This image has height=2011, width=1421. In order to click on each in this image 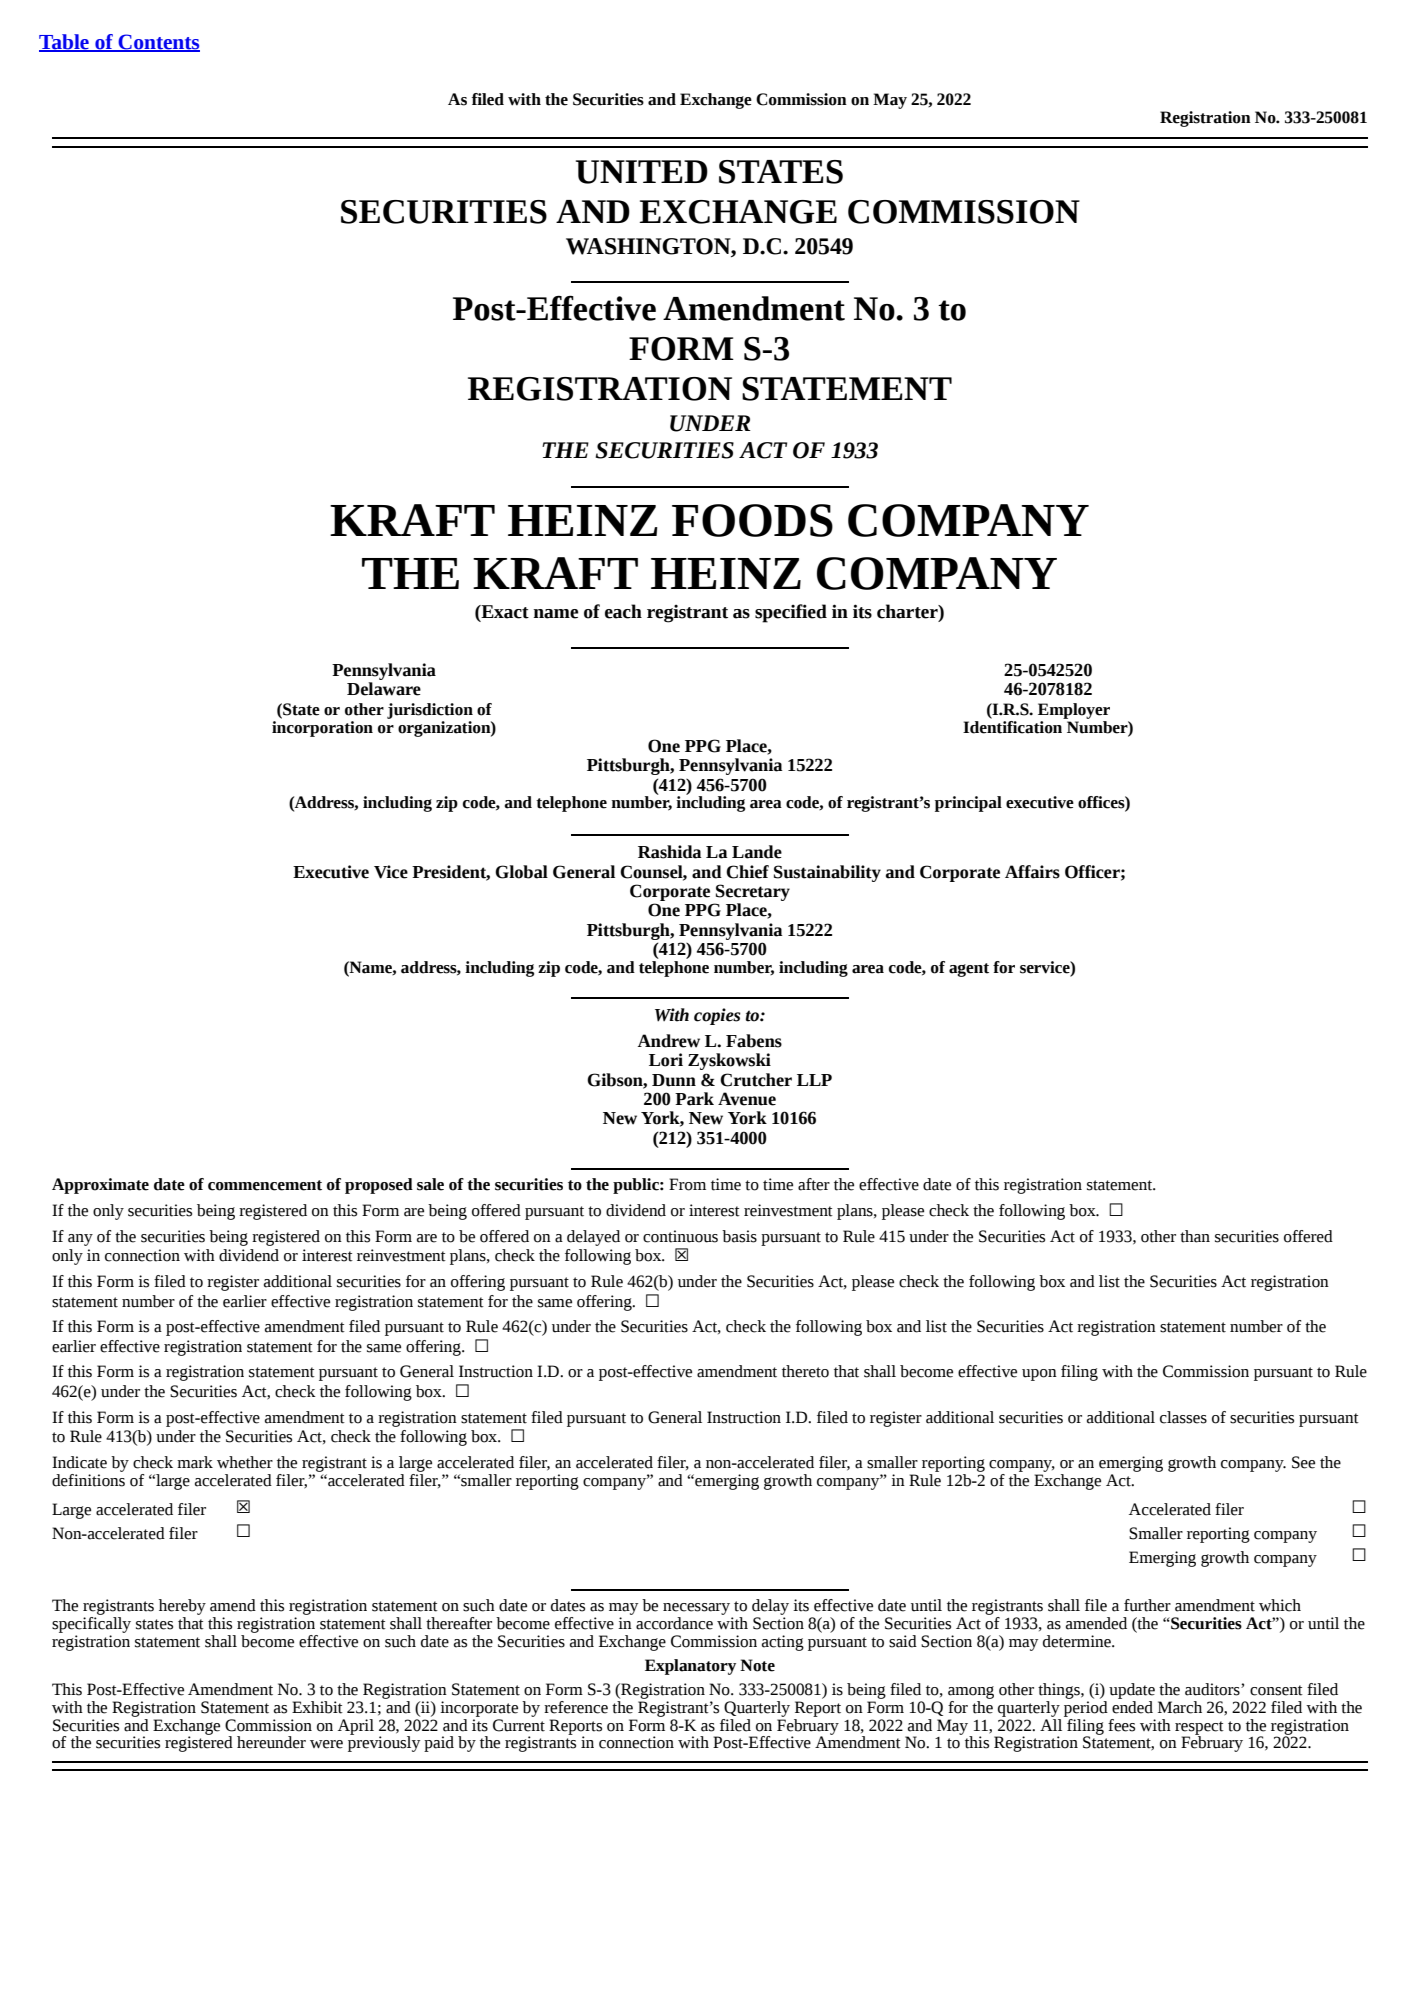, I will do `click(623, 611)`.
